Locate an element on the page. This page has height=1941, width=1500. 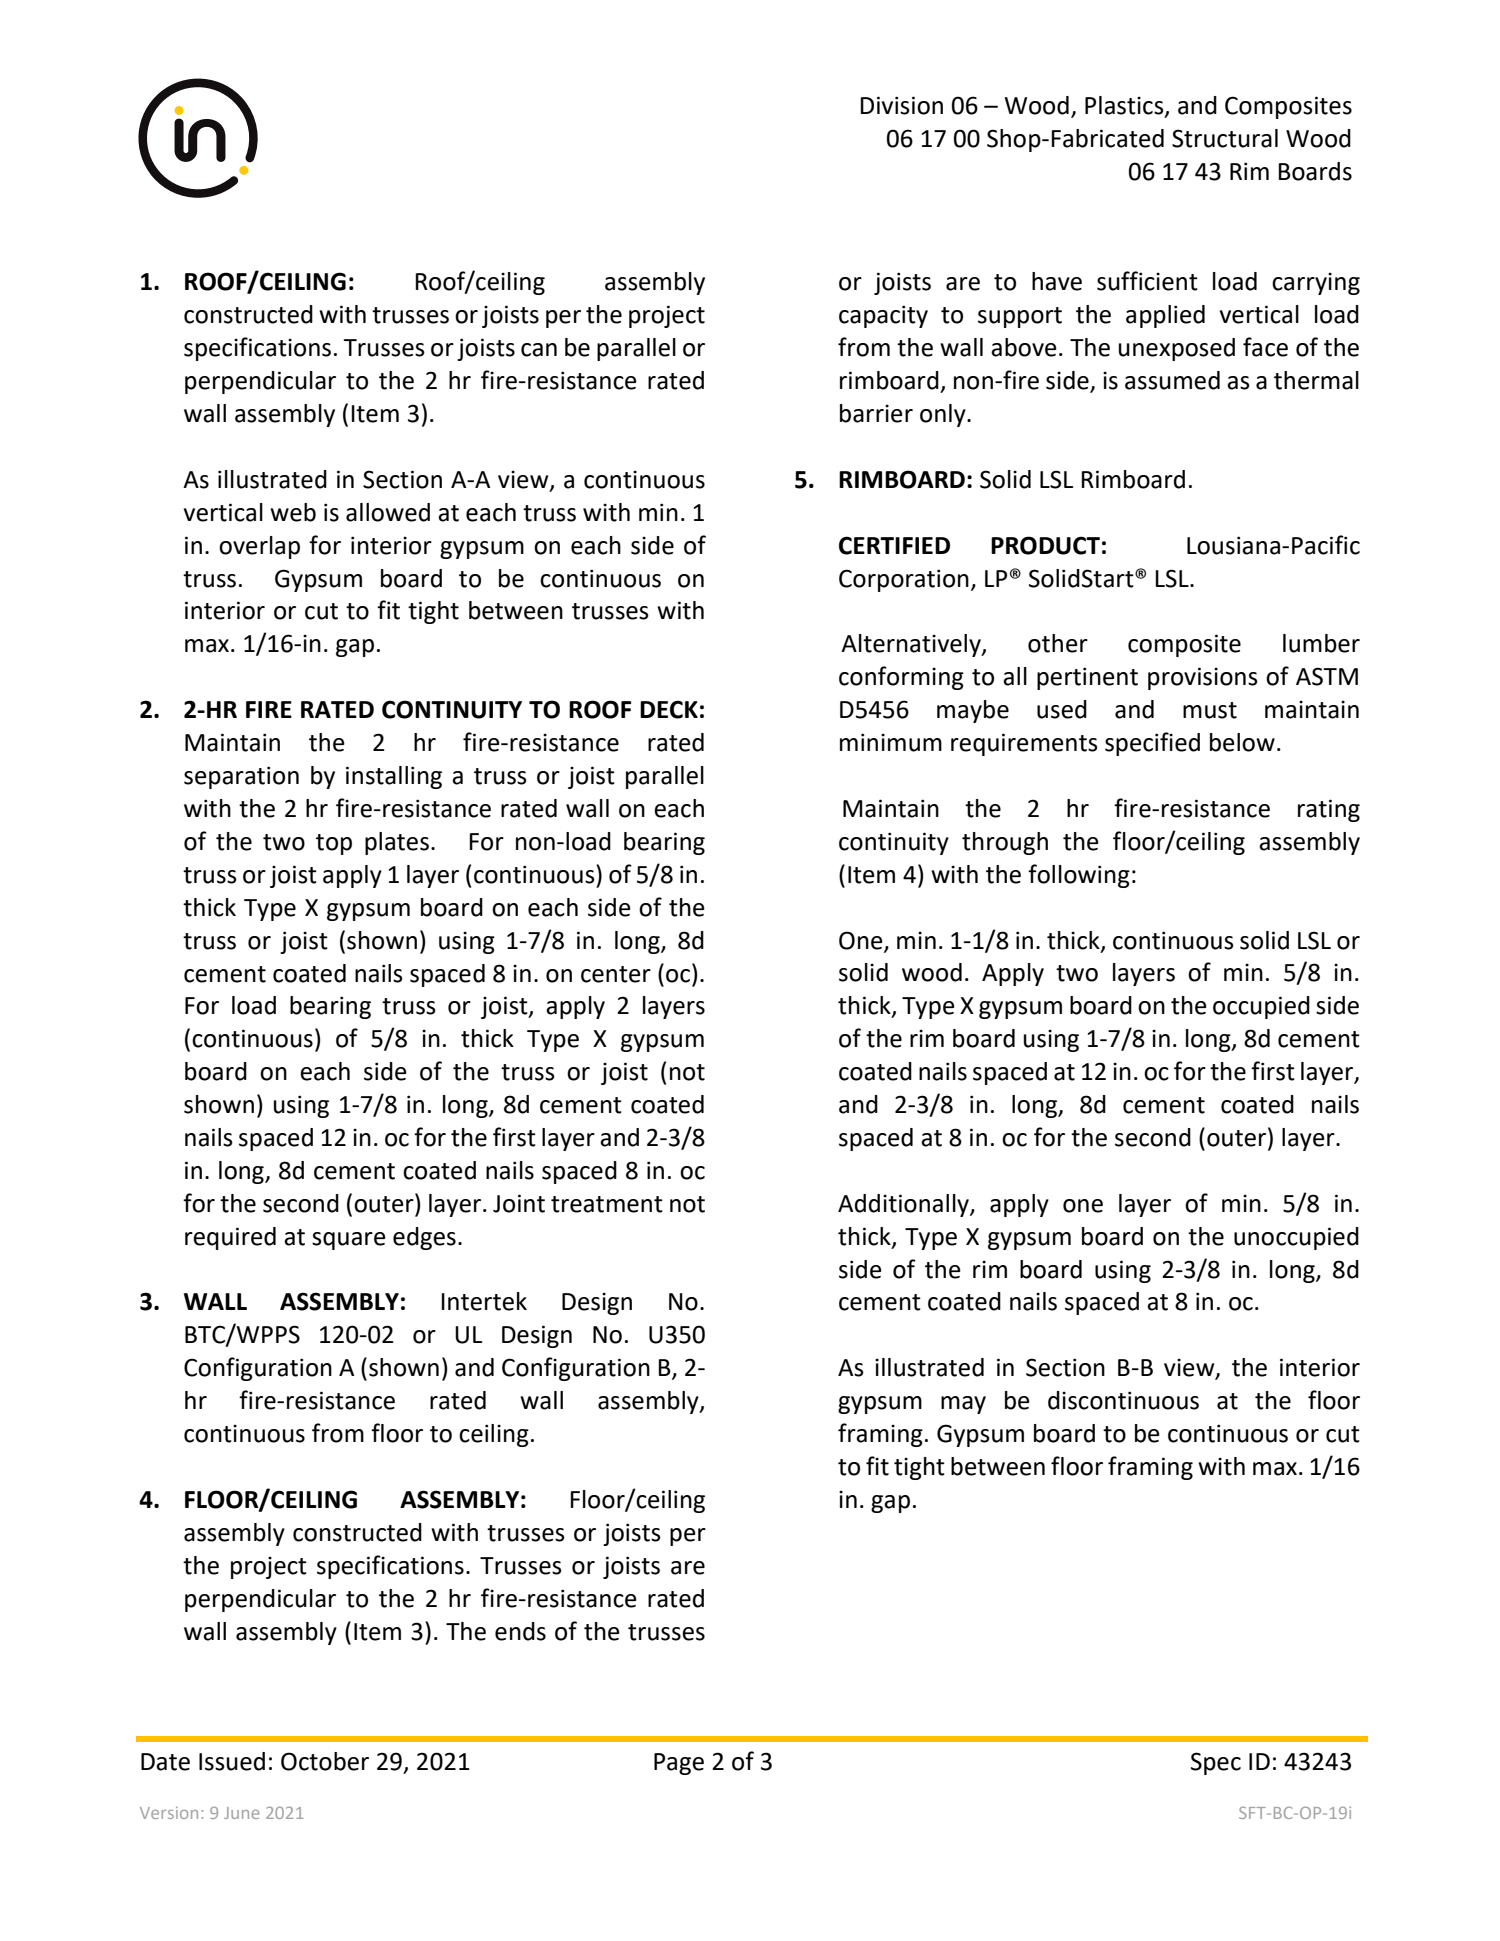
October is located at coordinates (325, 1761).
